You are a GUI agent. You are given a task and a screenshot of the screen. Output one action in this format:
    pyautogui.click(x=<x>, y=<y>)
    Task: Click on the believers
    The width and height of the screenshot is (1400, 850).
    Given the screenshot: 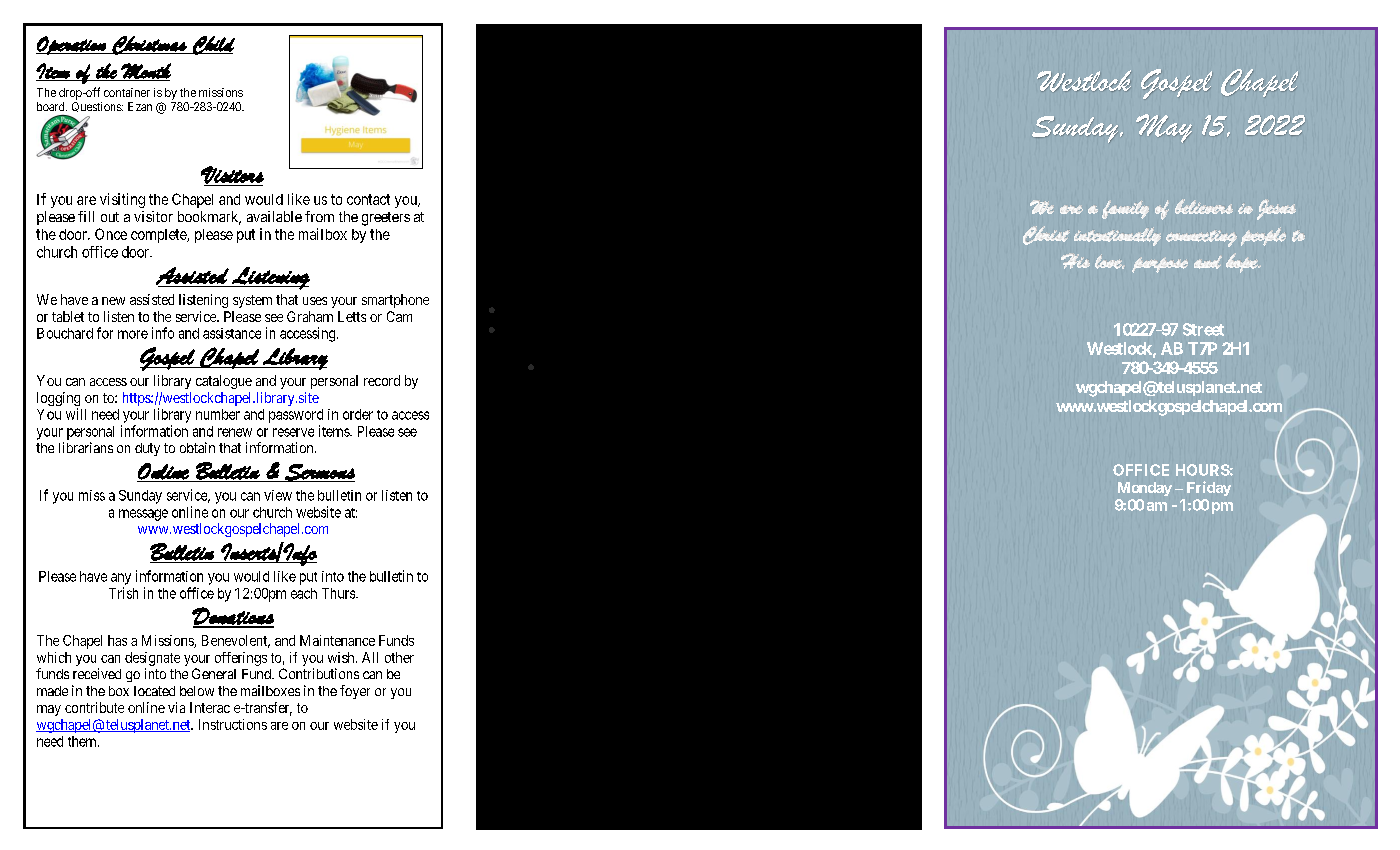 What is the action you would take?
    pyautogui.click(x=1204, y=206)
